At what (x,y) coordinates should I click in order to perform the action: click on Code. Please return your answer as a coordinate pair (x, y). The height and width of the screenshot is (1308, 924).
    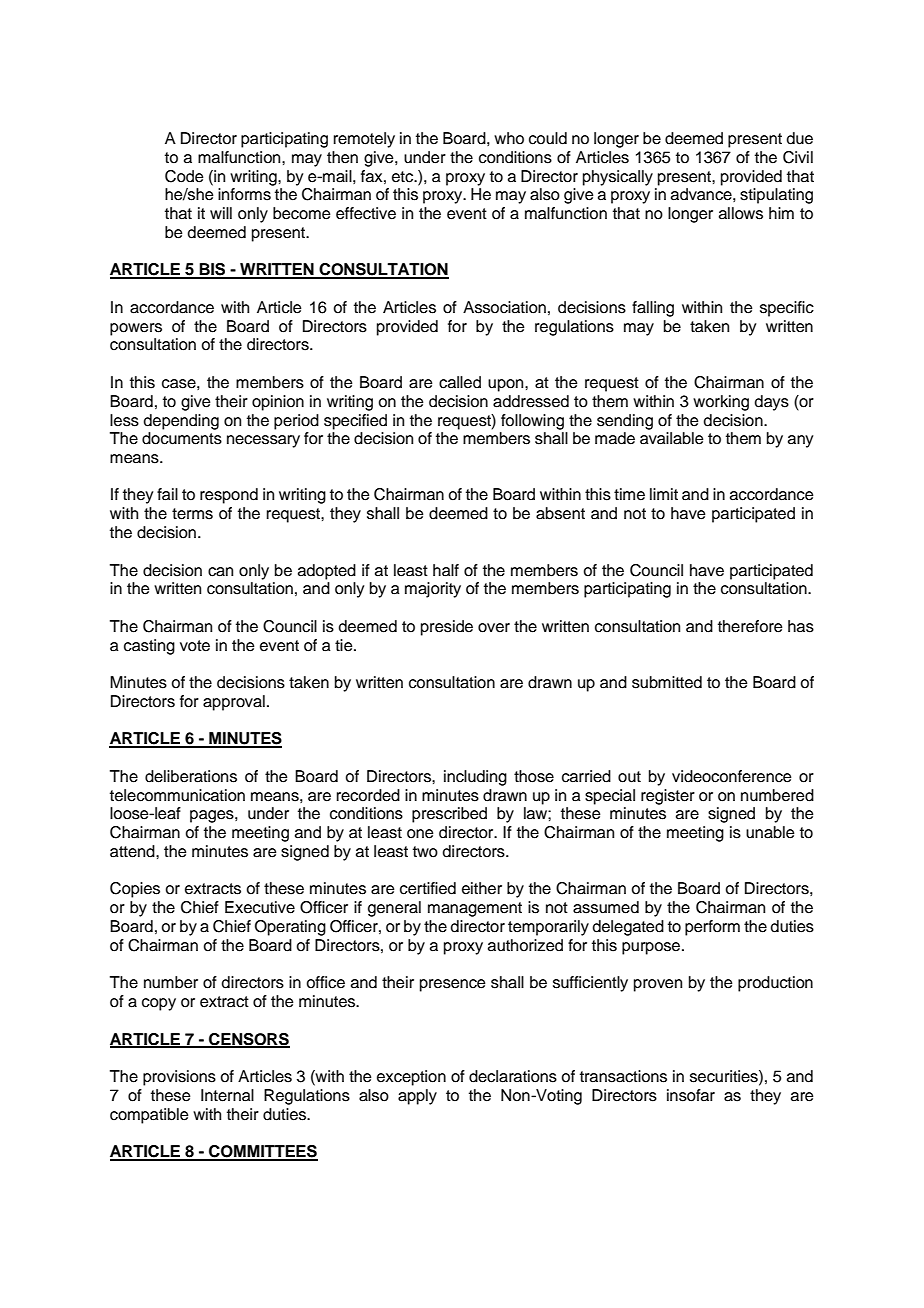
    Looking at the image, I should click on (184, 176).
